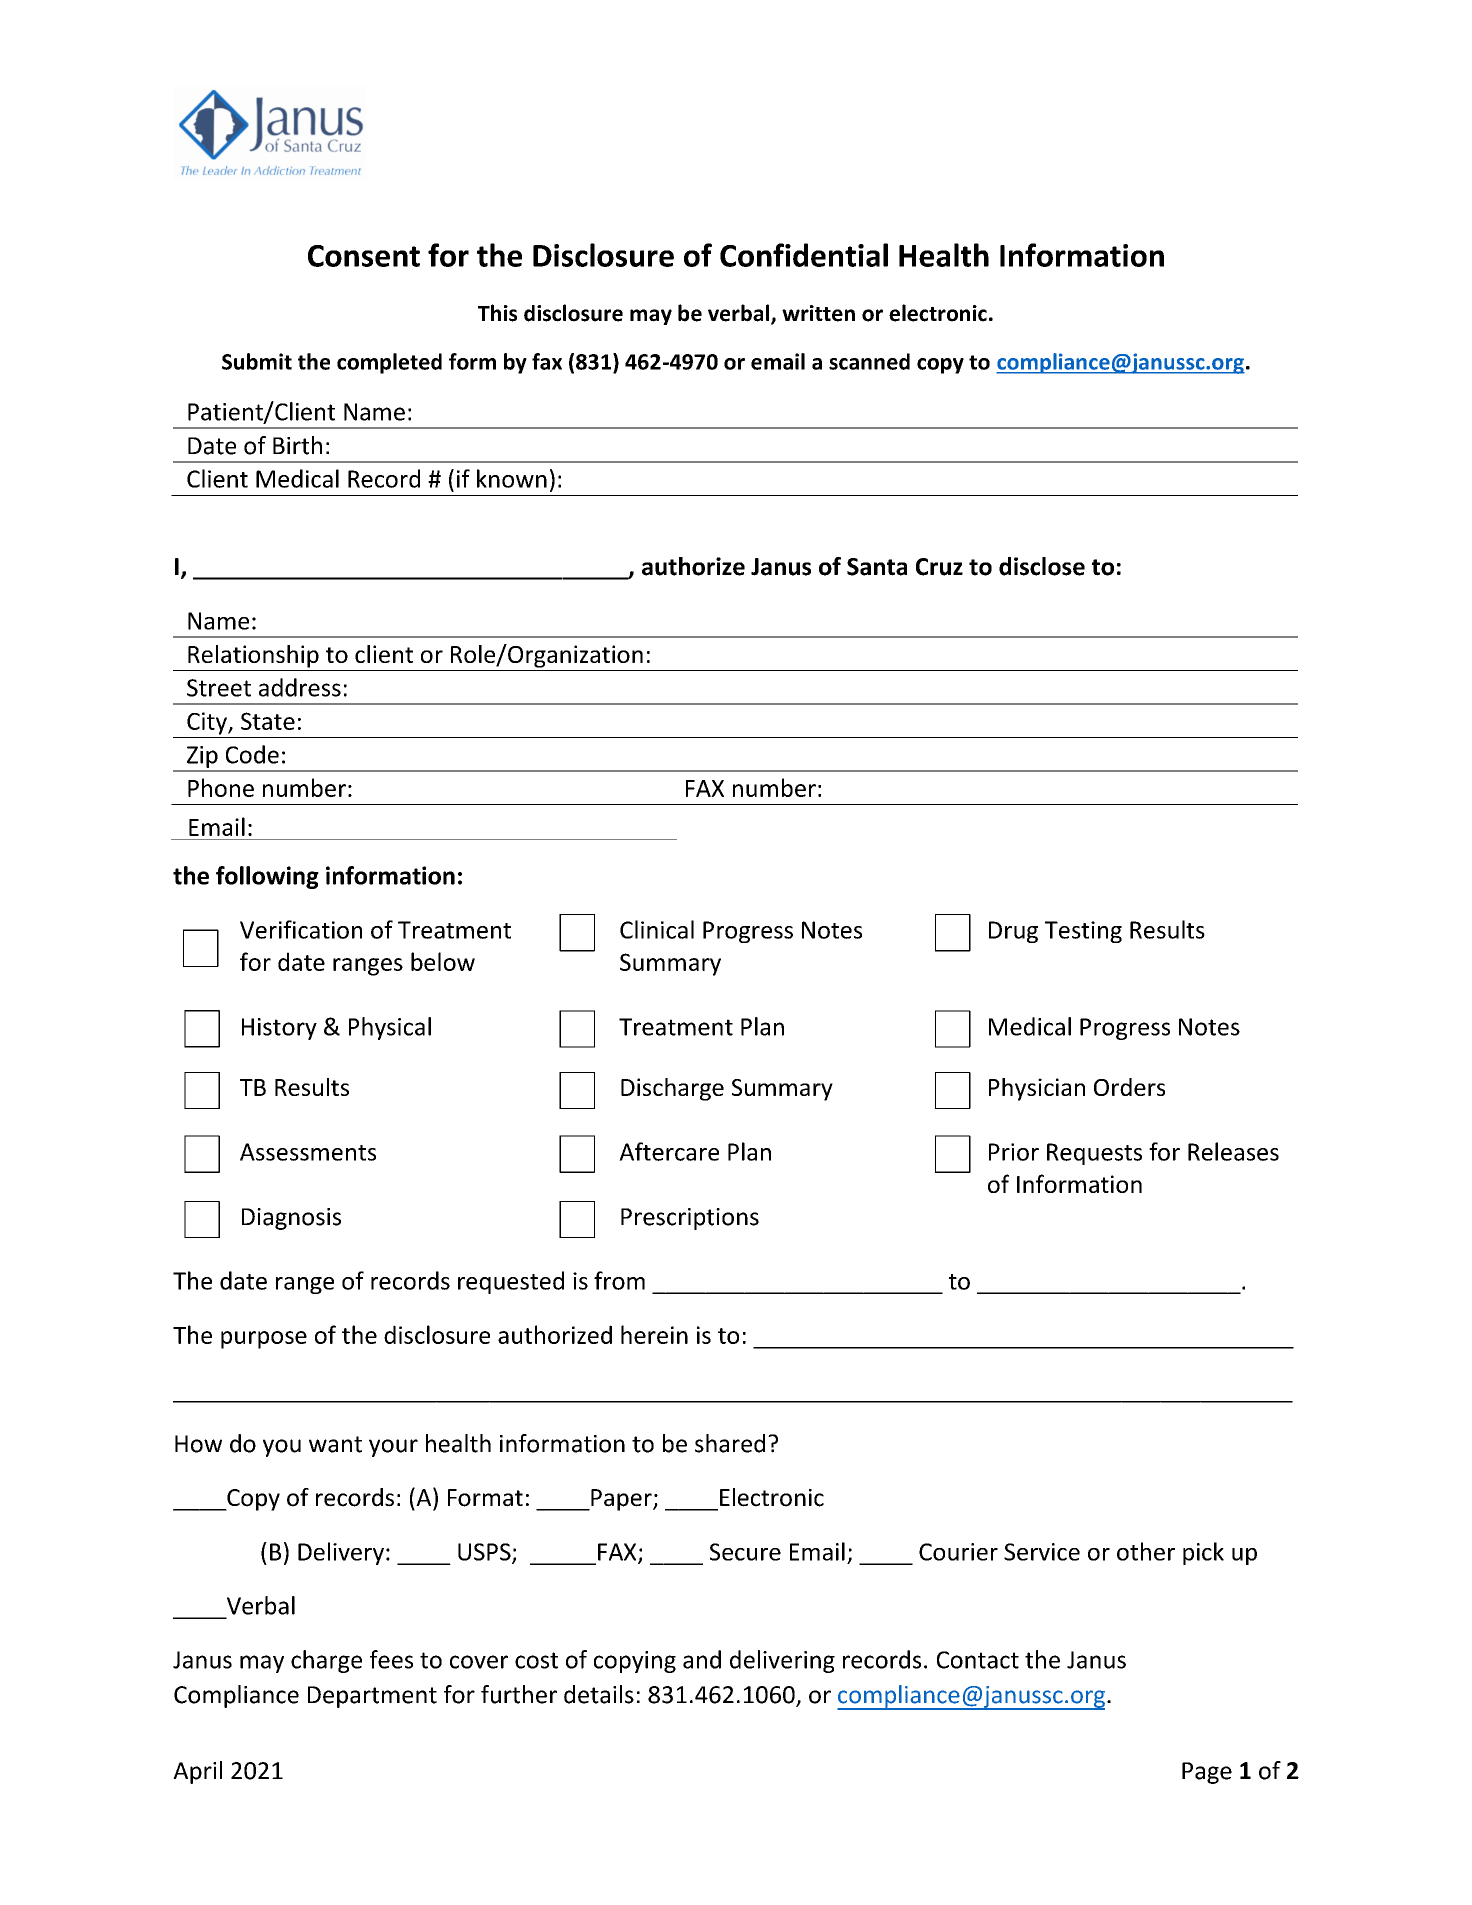 The width and height of the screenshot is (1472, 1905). What do you see at coordinates (877, 567) in the screenshot?
I see `Santa` at bounding box center [877, 567].
